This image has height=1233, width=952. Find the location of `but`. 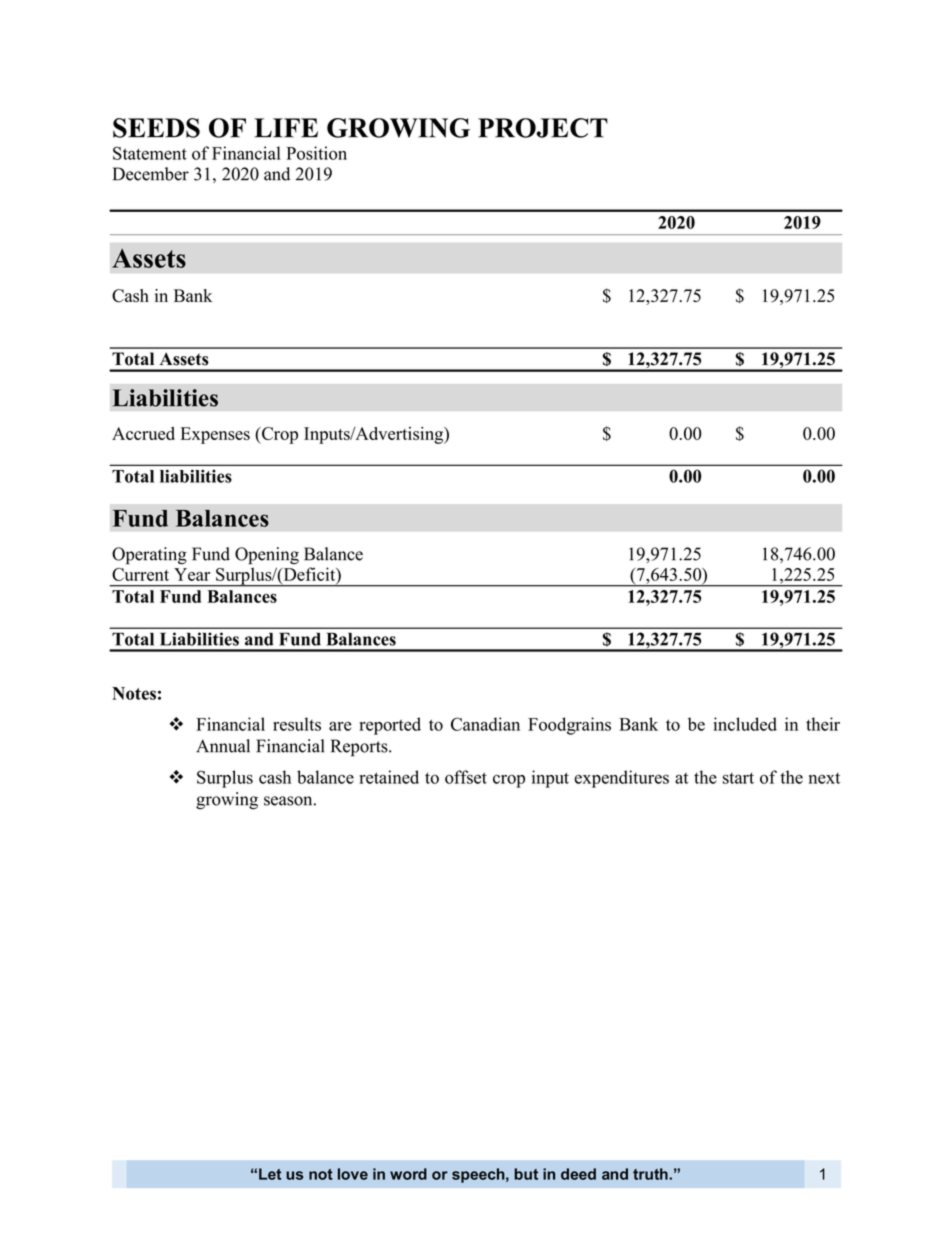

but is located at coordinates (526, 1174).
